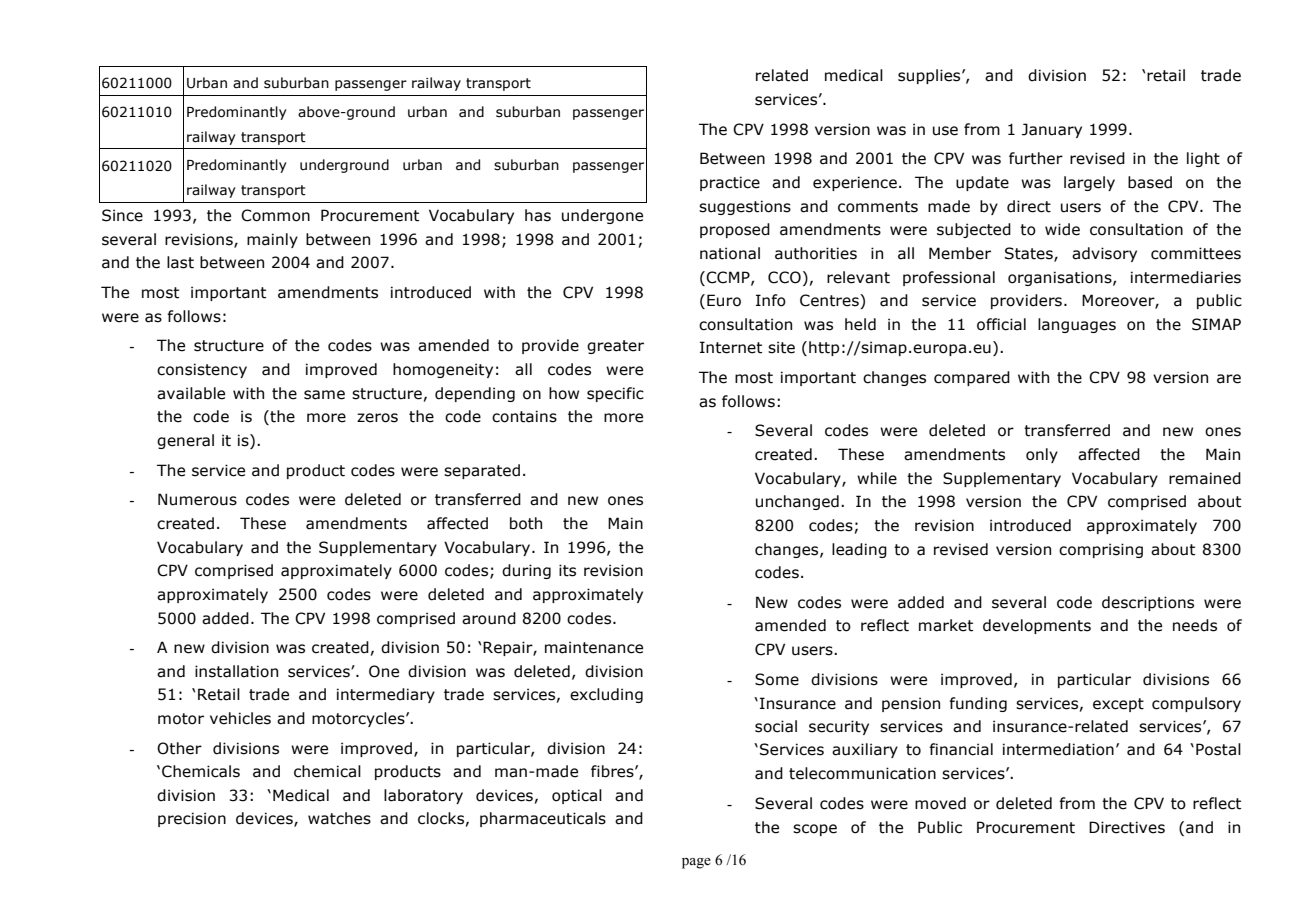 This screenshot has width=1308, height=924. What do you see at coordinates (730, 183) in the screenshot?
I see `practice` at bounding box center [730, 183].
